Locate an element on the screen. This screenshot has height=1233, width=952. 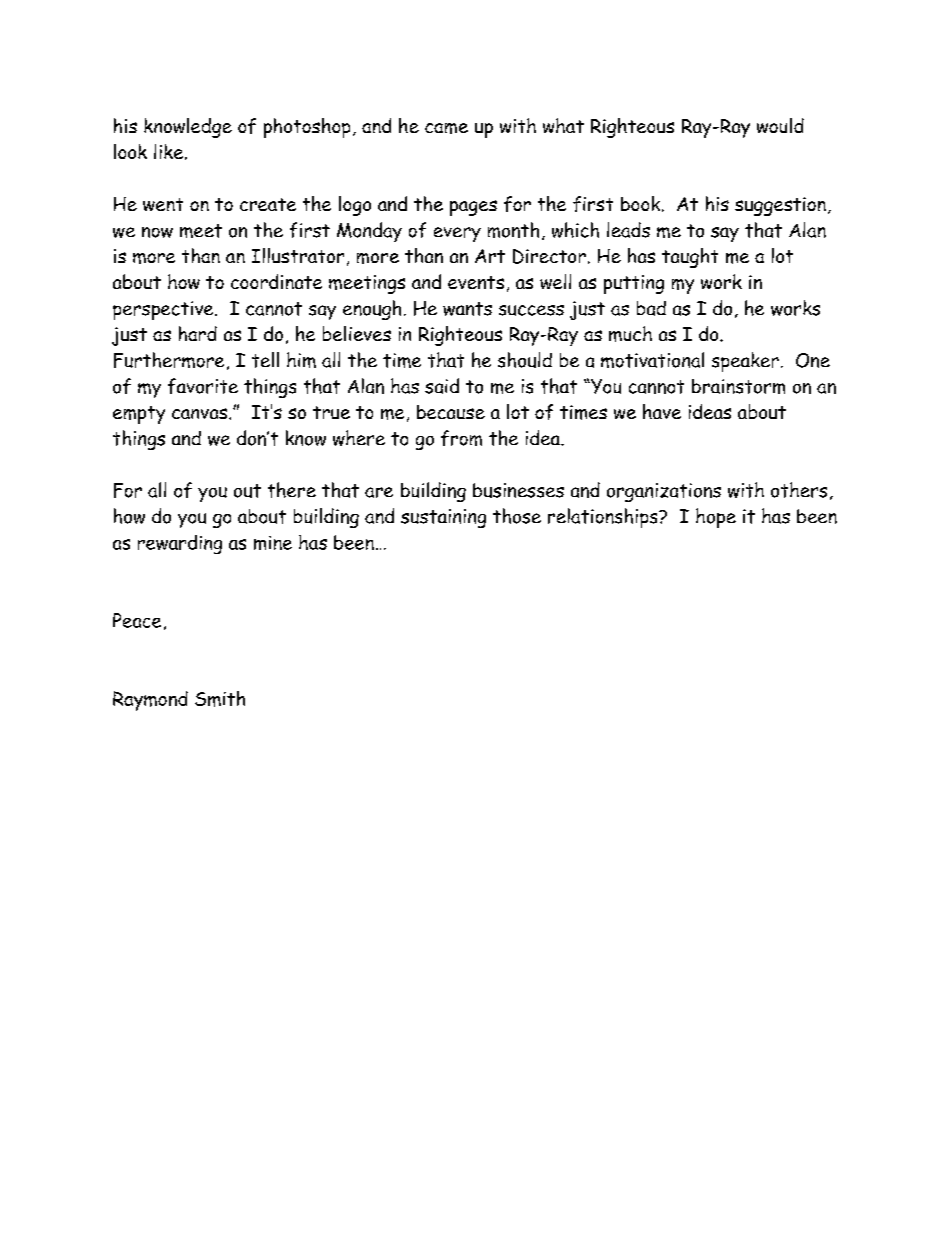
Smith is located at coordinates (220, 699).
